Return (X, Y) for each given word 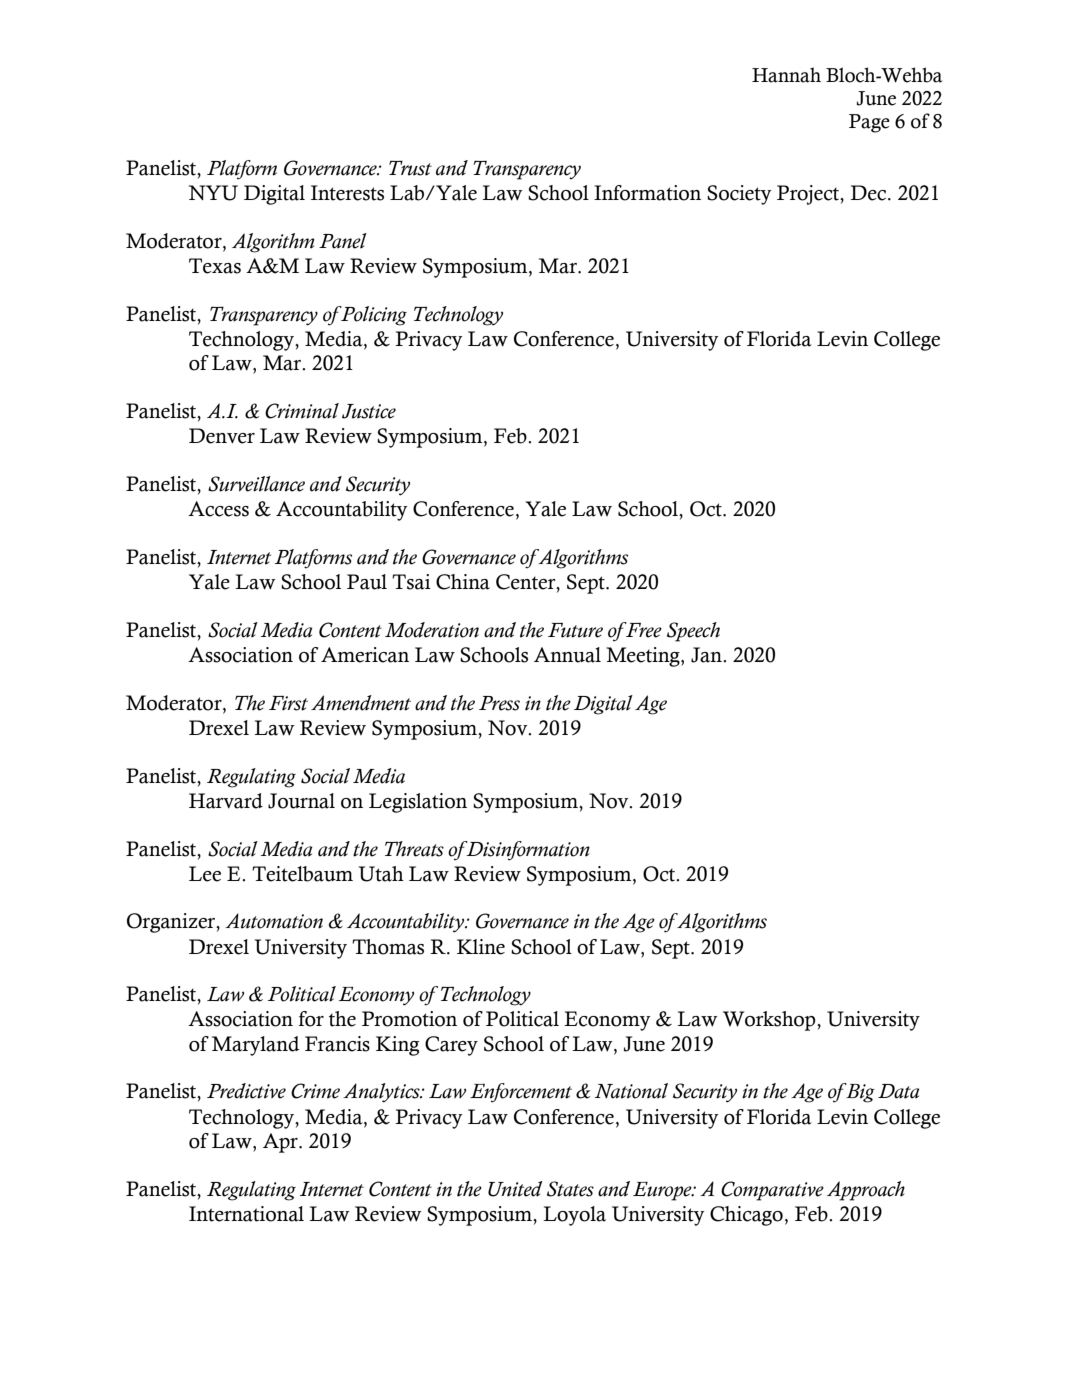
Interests (347, 193)
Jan (707, 655)
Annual (567, 655)
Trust (410, 168)
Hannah (786, 75)
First (288, 703)
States (570, 1189)
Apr (281, 1143)
